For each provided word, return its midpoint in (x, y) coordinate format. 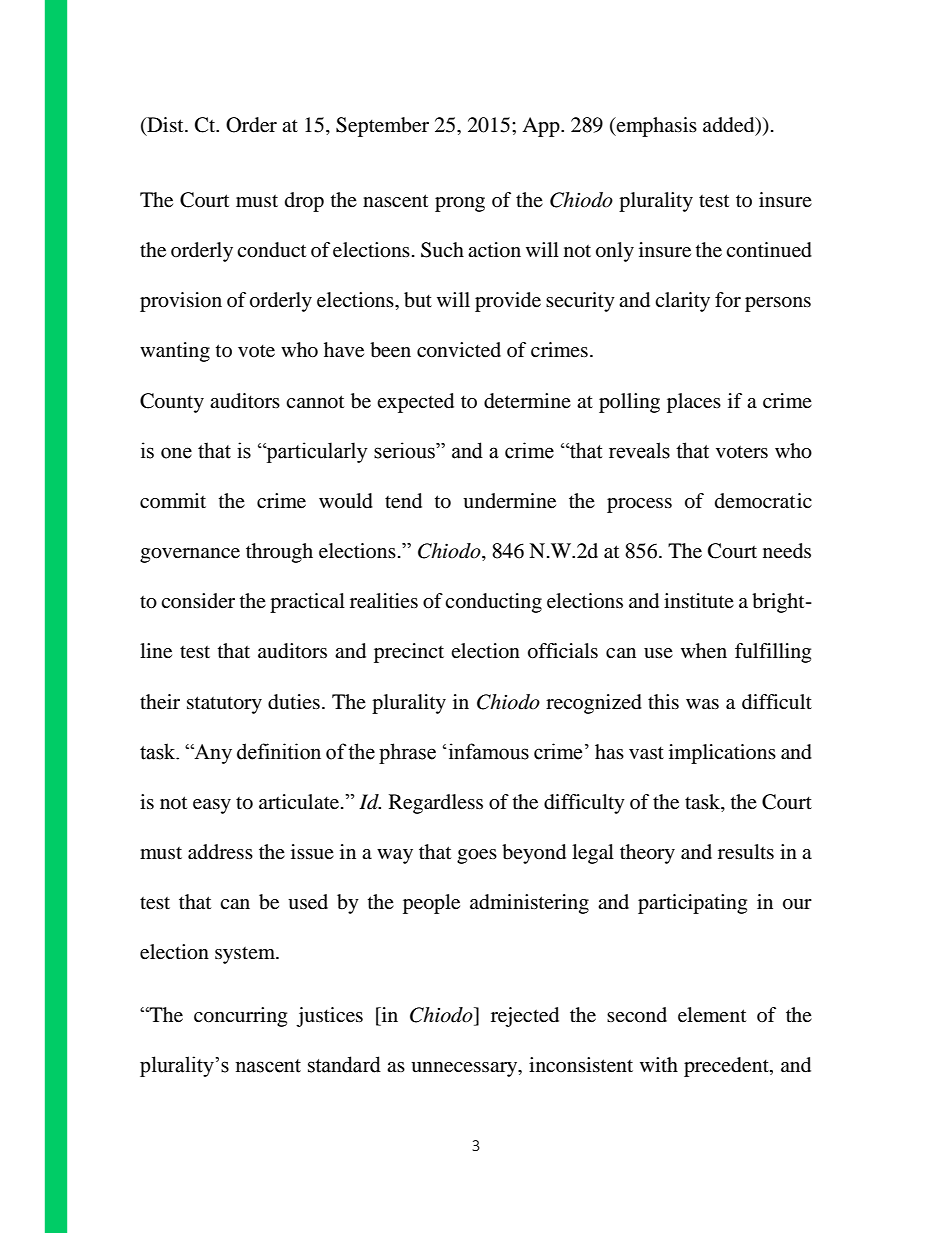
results (746, 852)
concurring (240, 1017)
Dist (165, 126)
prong (460, 204)
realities (384, 601)
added (730, 126)
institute (699, 601)
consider (198, 600)
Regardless (436, 804)
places (694, 403)
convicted (459, 350)
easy (212, 806)
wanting (175, 352)
